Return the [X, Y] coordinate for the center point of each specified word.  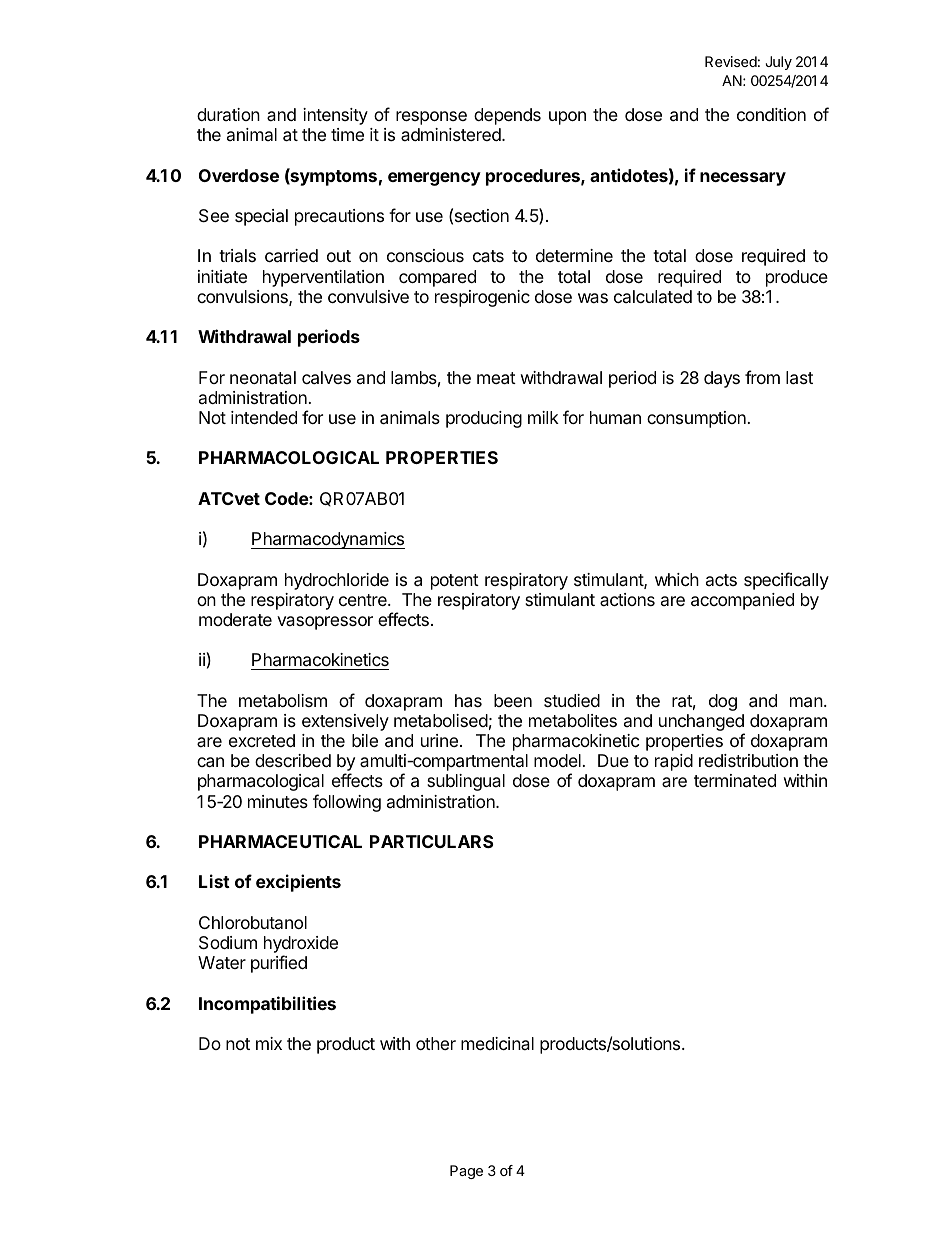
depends [507, 116]
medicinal [497, 1043]
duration [228, 114]
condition [771, 114]
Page [466, 1172]
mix [269, 1043]
